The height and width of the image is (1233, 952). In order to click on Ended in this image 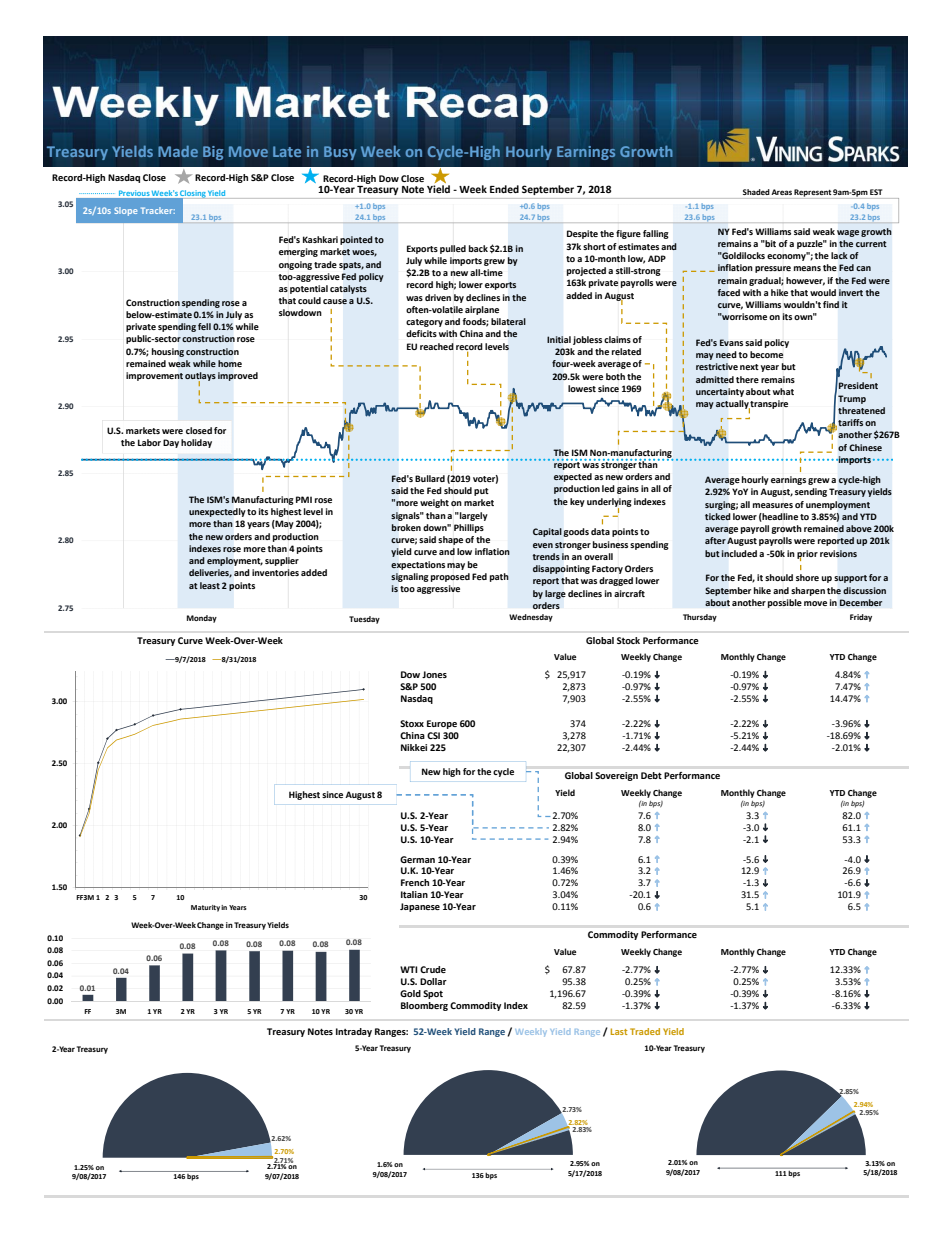, I will do `click(504, 189)`.
